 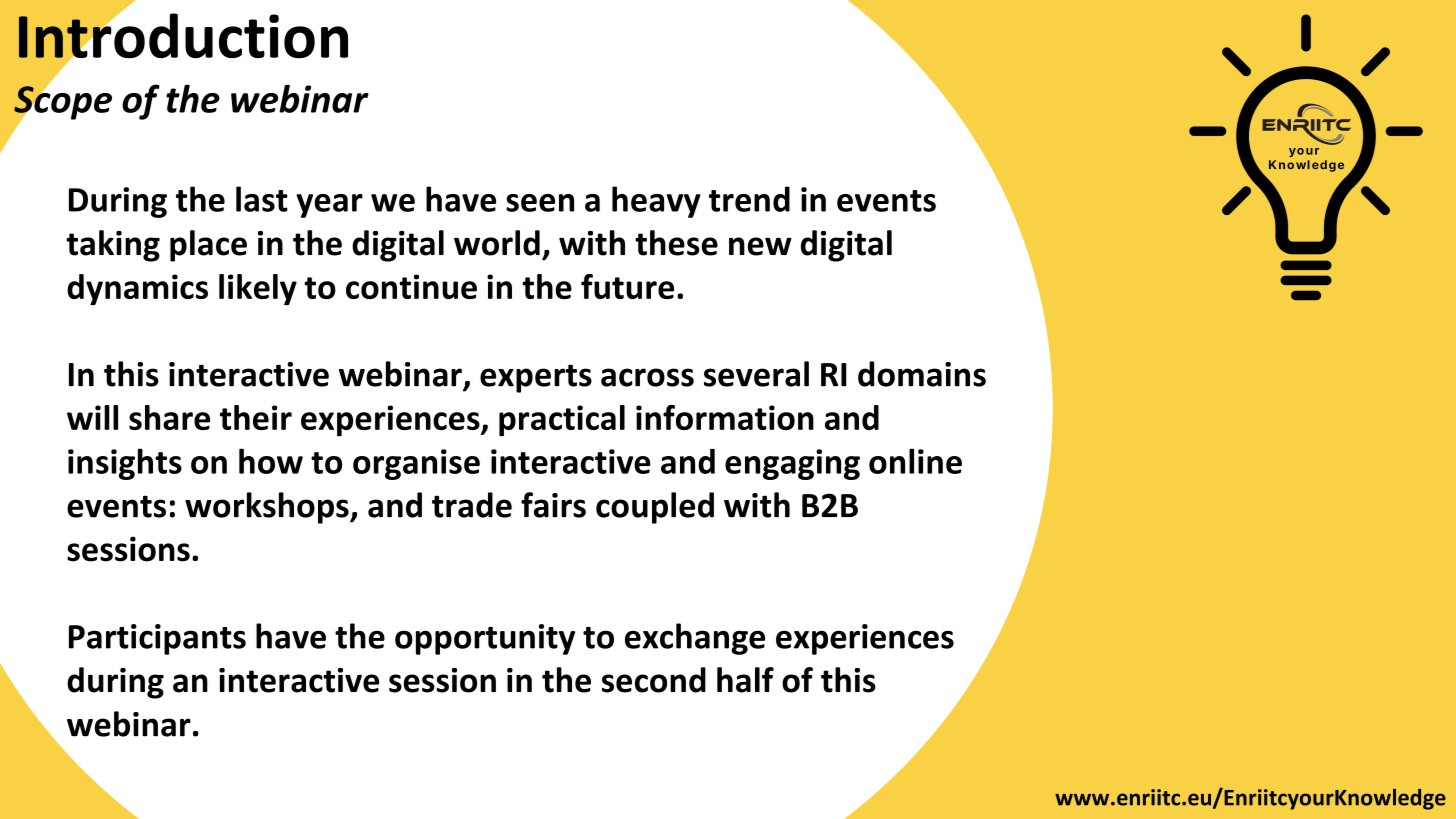 What do you see at coordinates (695, 639) in the screenshot?
I see `exchange` at bounding box center [695, 639].
